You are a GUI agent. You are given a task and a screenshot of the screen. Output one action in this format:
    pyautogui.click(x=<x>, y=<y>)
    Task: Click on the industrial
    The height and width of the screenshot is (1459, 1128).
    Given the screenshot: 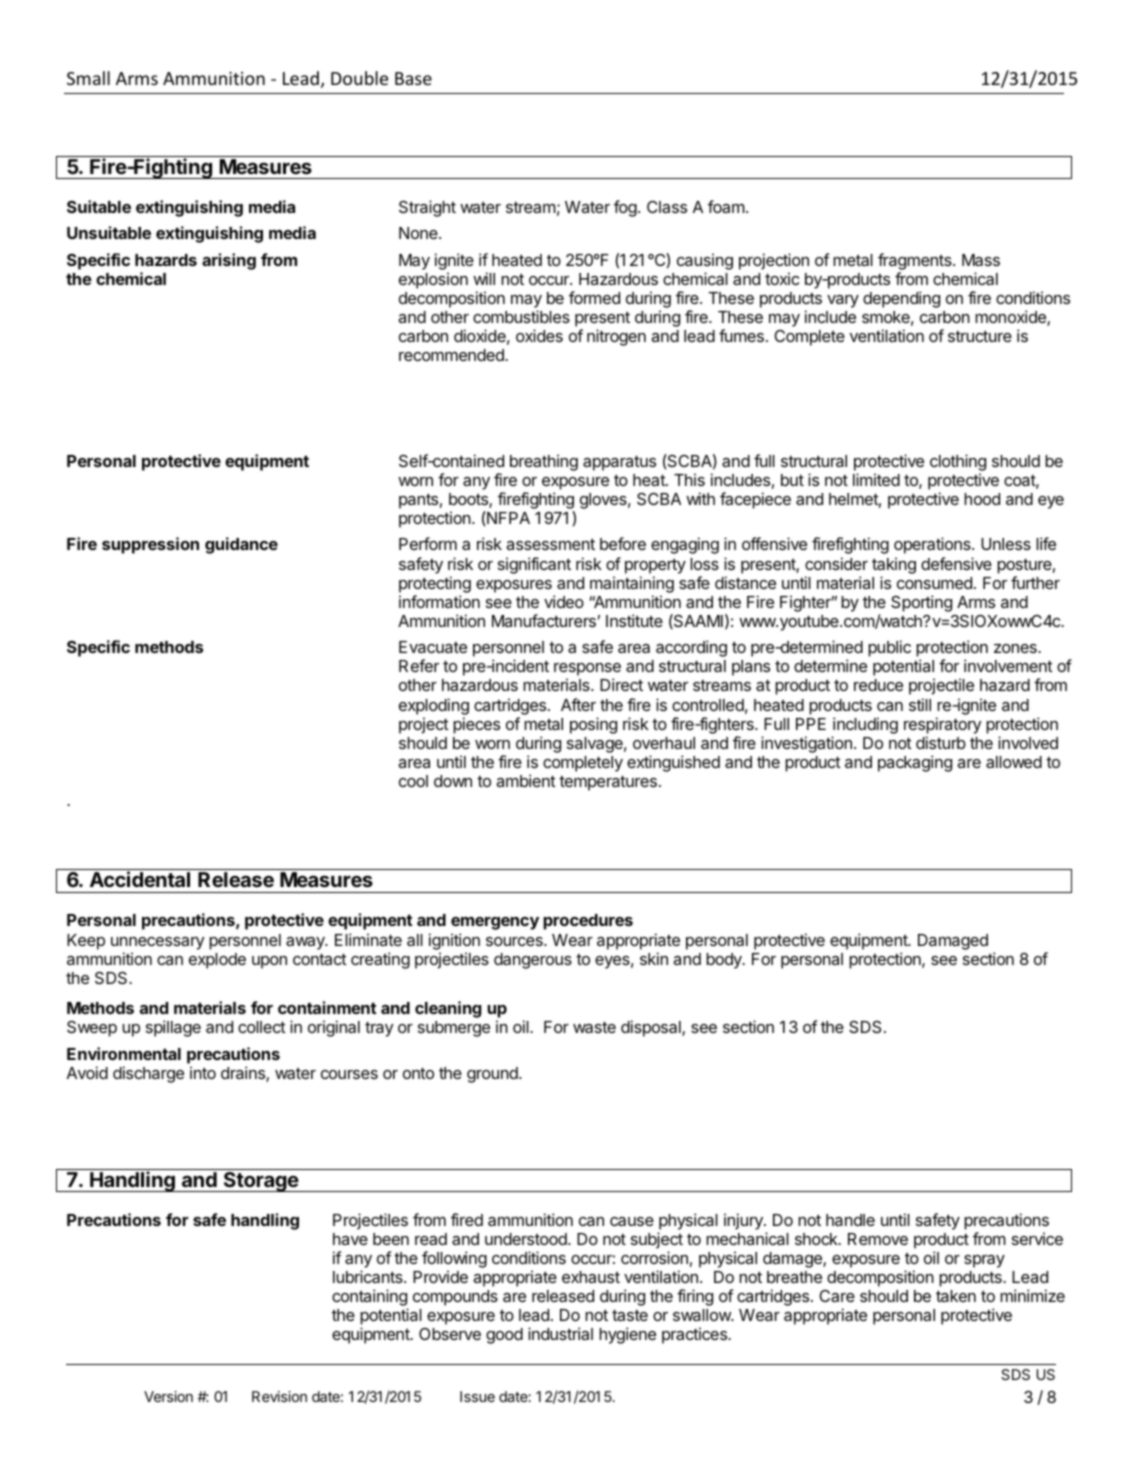 What is the action you would take?
    pyautogui.click(x=560, y=1333)
